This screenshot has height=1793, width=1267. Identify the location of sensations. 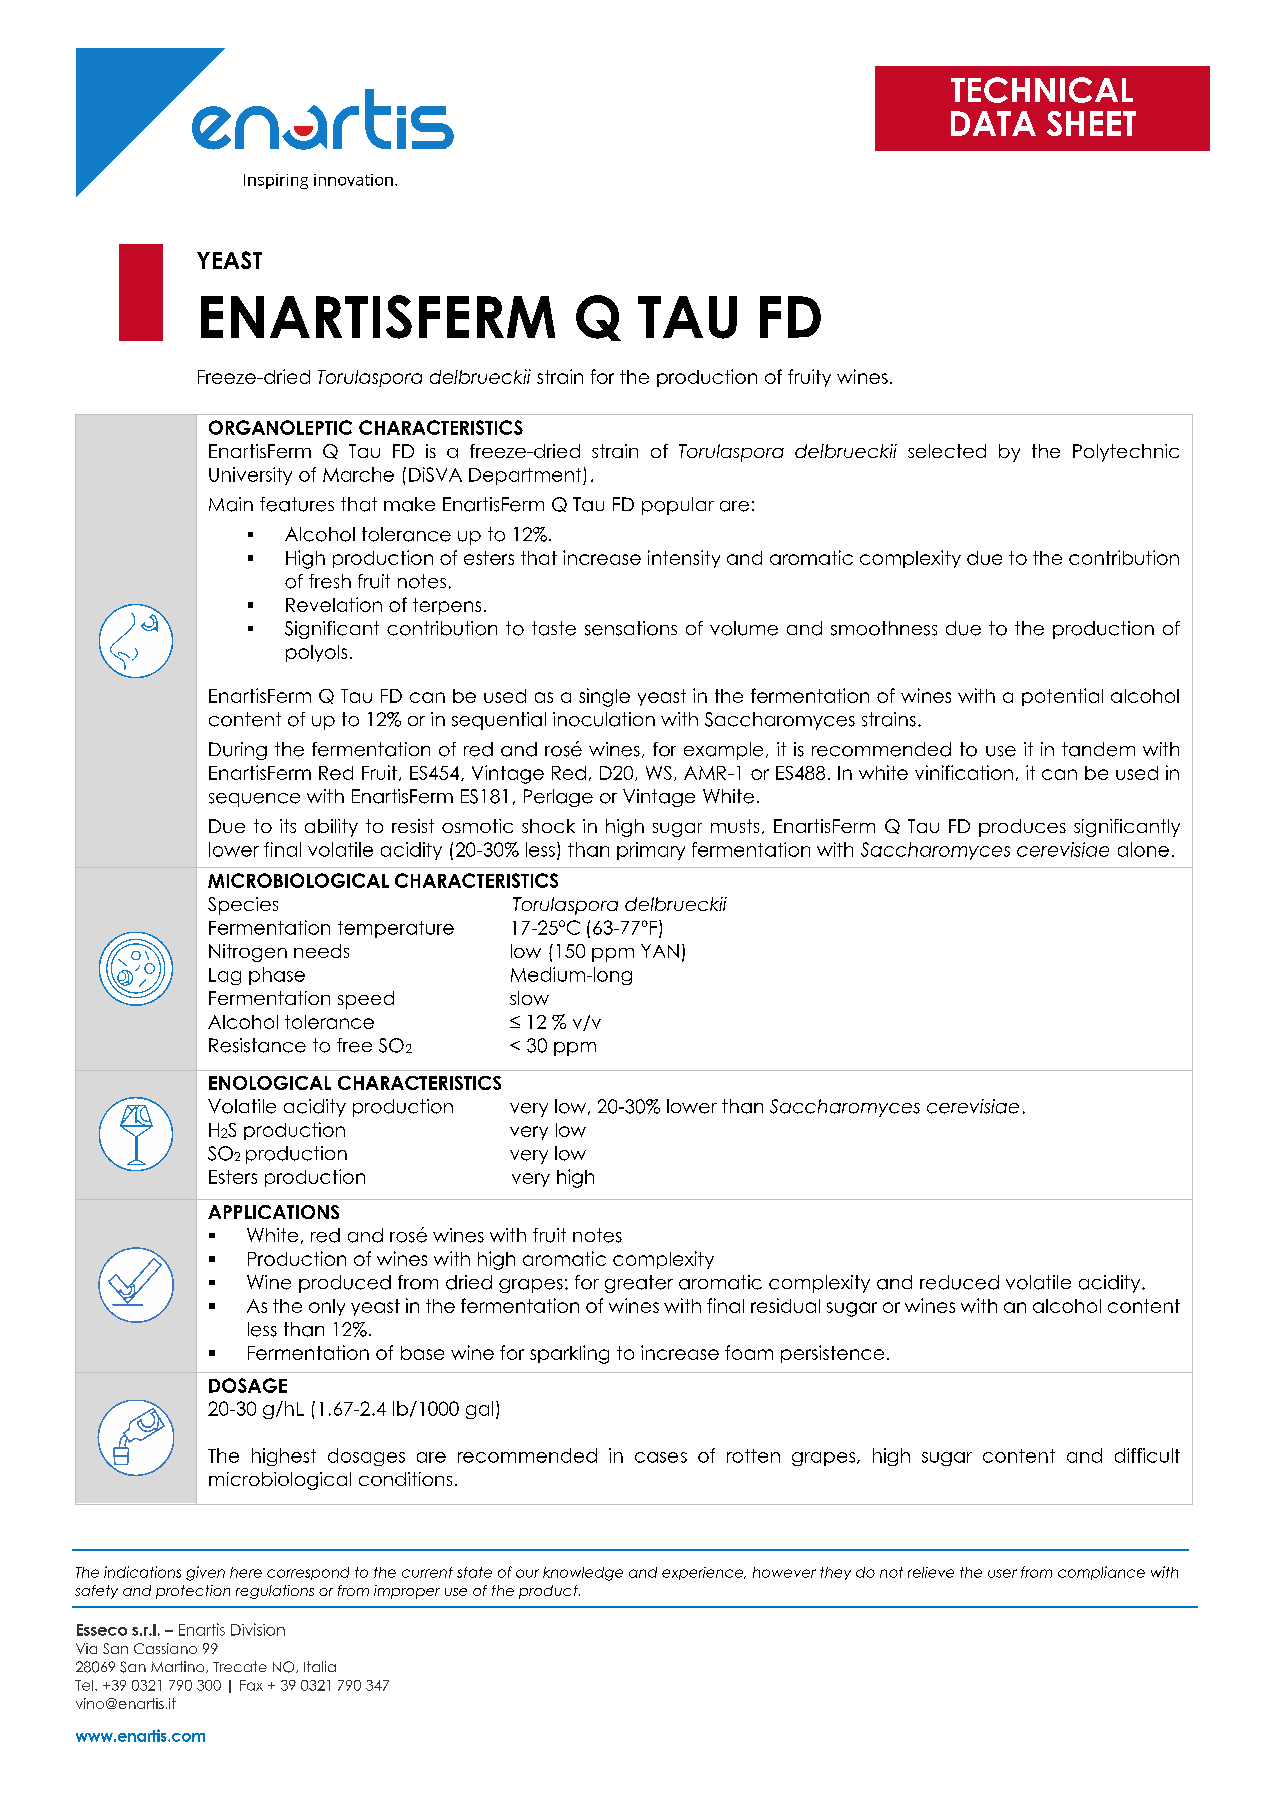
(631, 628).
